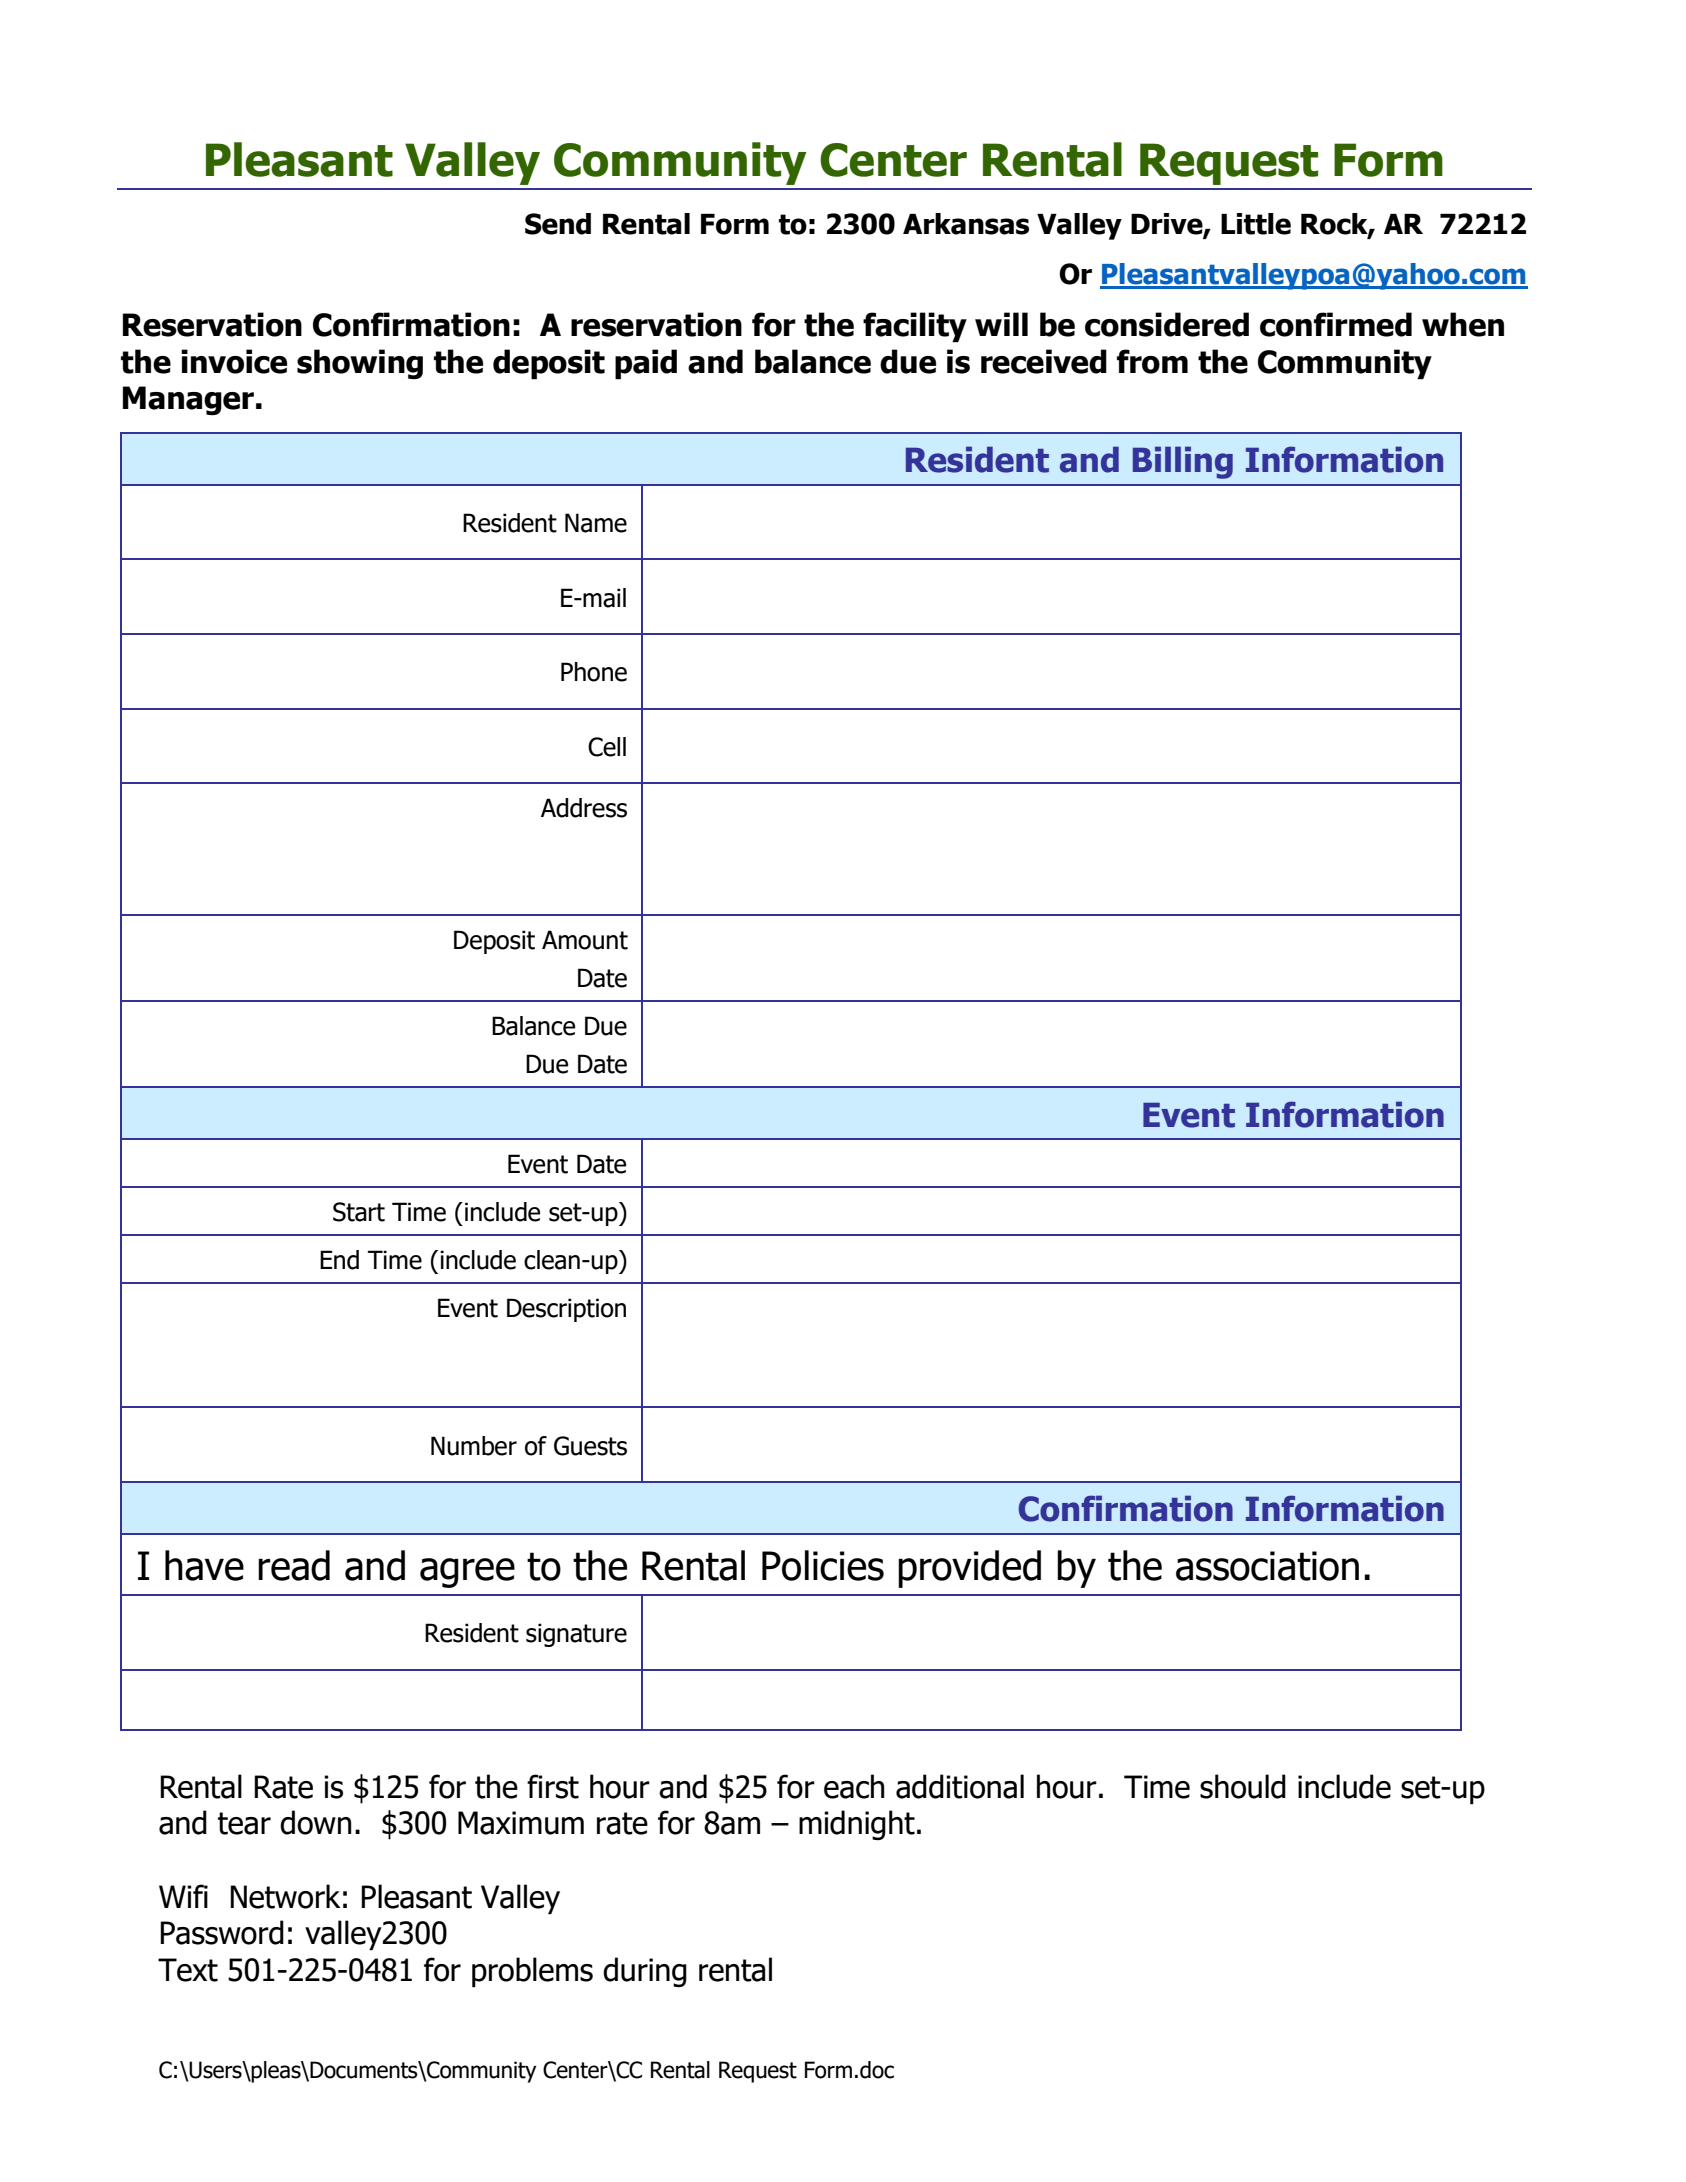 Image resolution: width=1686 pixels, height=2182 pixels. Describe the element at coordinates (1243, 1786) in the page. I see `should` at that location.
